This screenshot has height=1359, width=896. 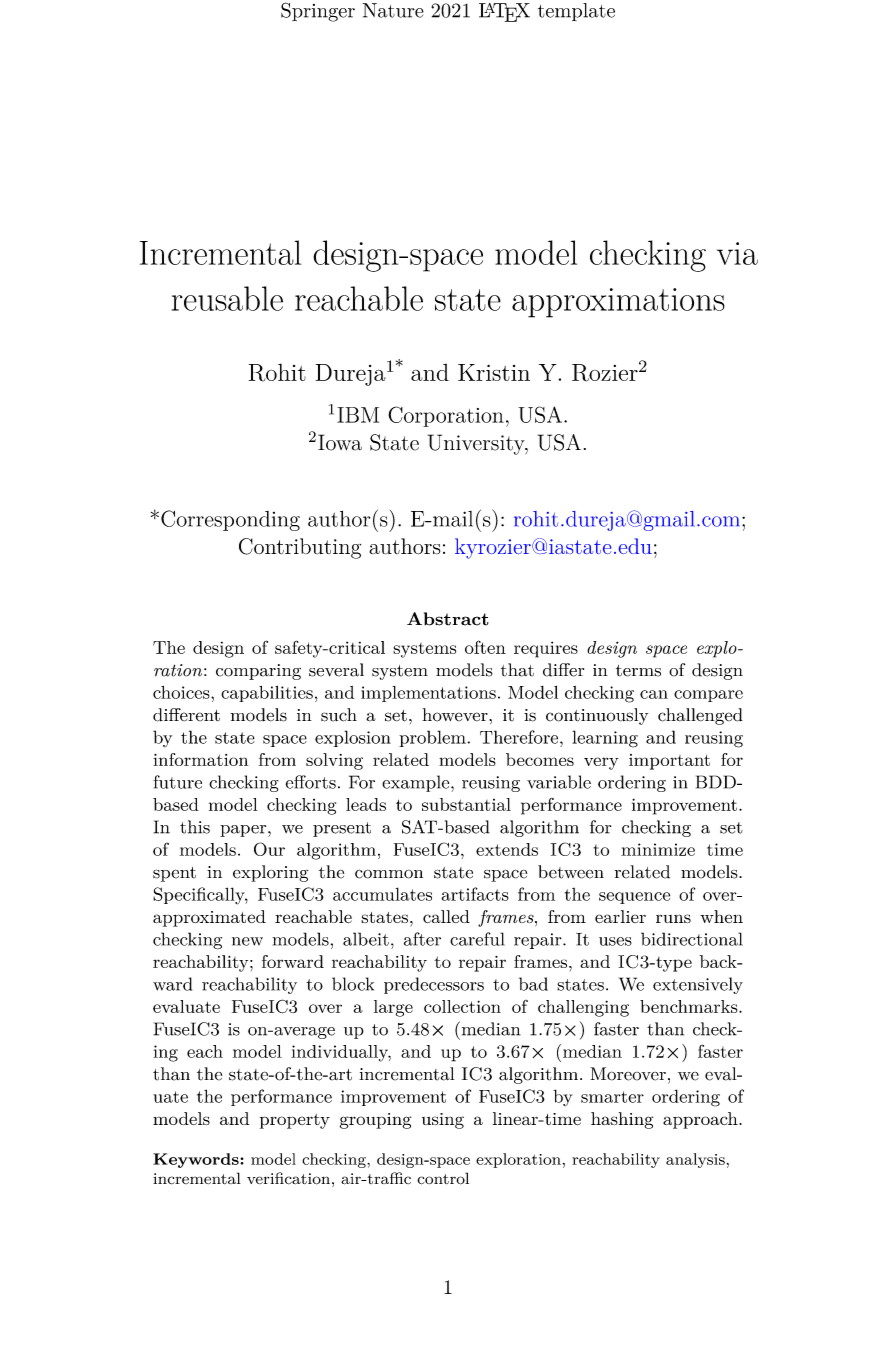 What do you see at coordinates (576, 12) in the screenshot?
I see `template` at bounding box center [576, 12].
